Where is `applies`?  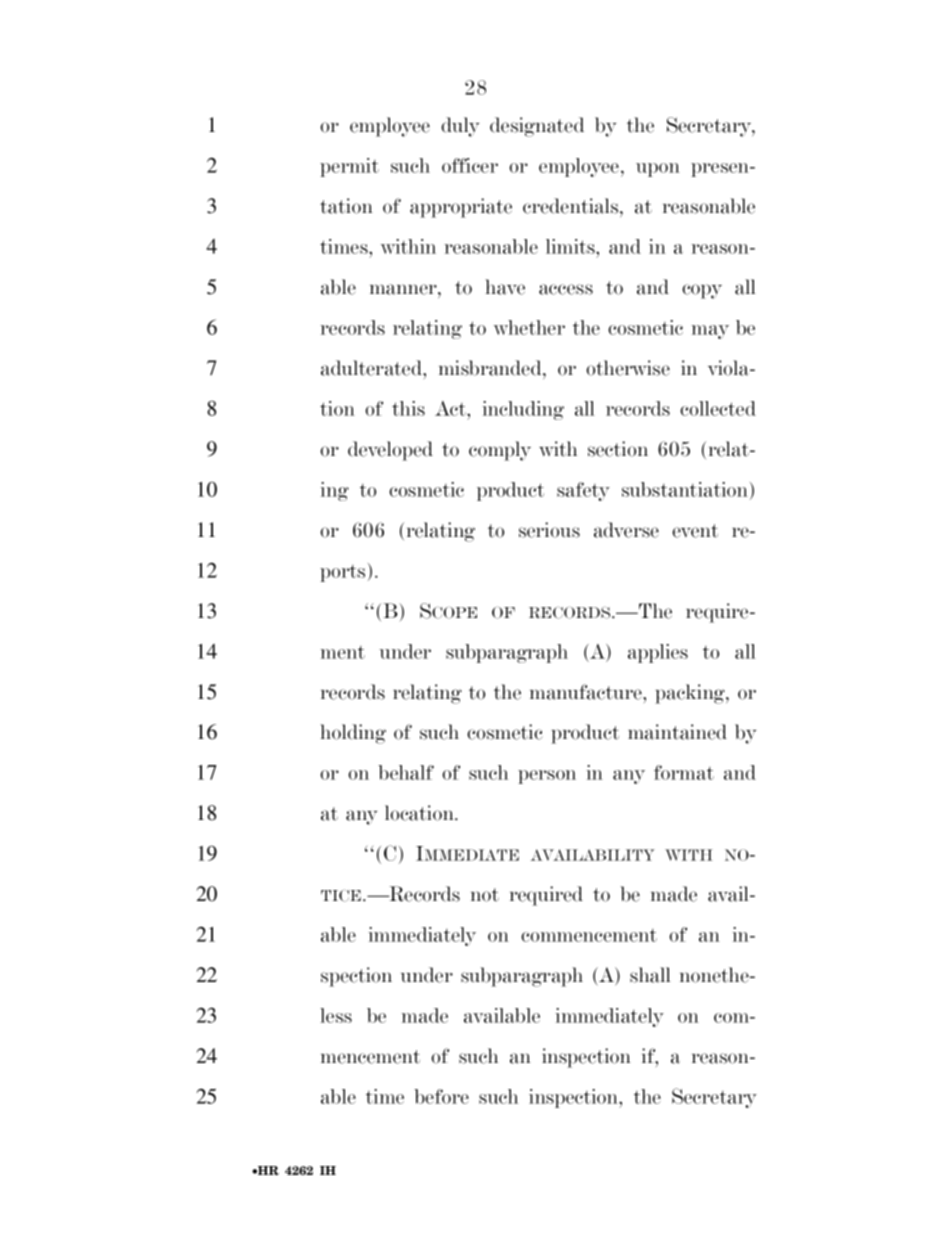
applies is located at coordinates (658, 653).
